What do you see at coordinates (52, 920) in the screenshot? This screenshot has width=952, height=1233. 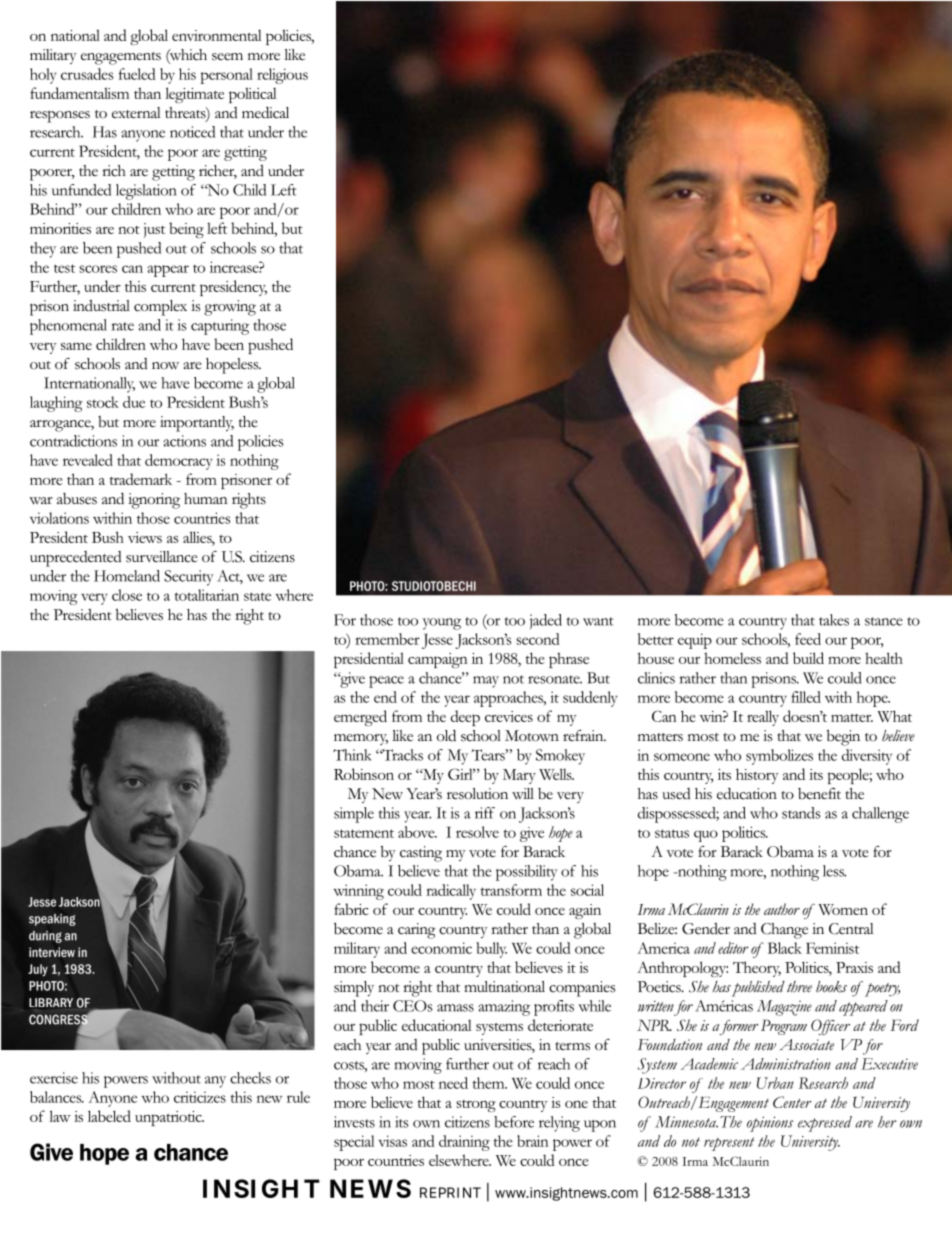 I see `speaking` at bounding box center [52, 920].
